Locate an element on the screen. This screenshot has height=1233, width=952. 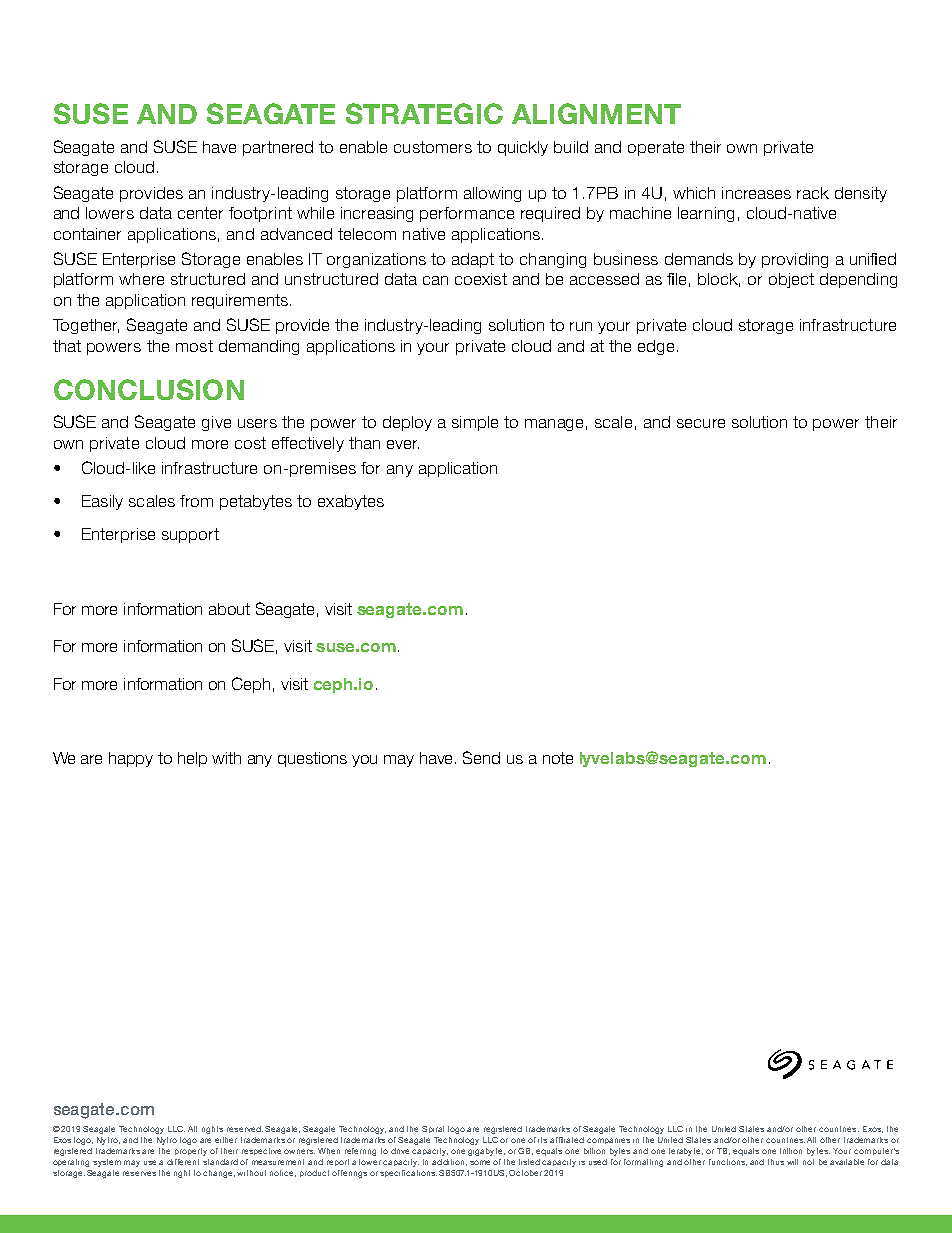
help is located at coordinates (192, 759).
